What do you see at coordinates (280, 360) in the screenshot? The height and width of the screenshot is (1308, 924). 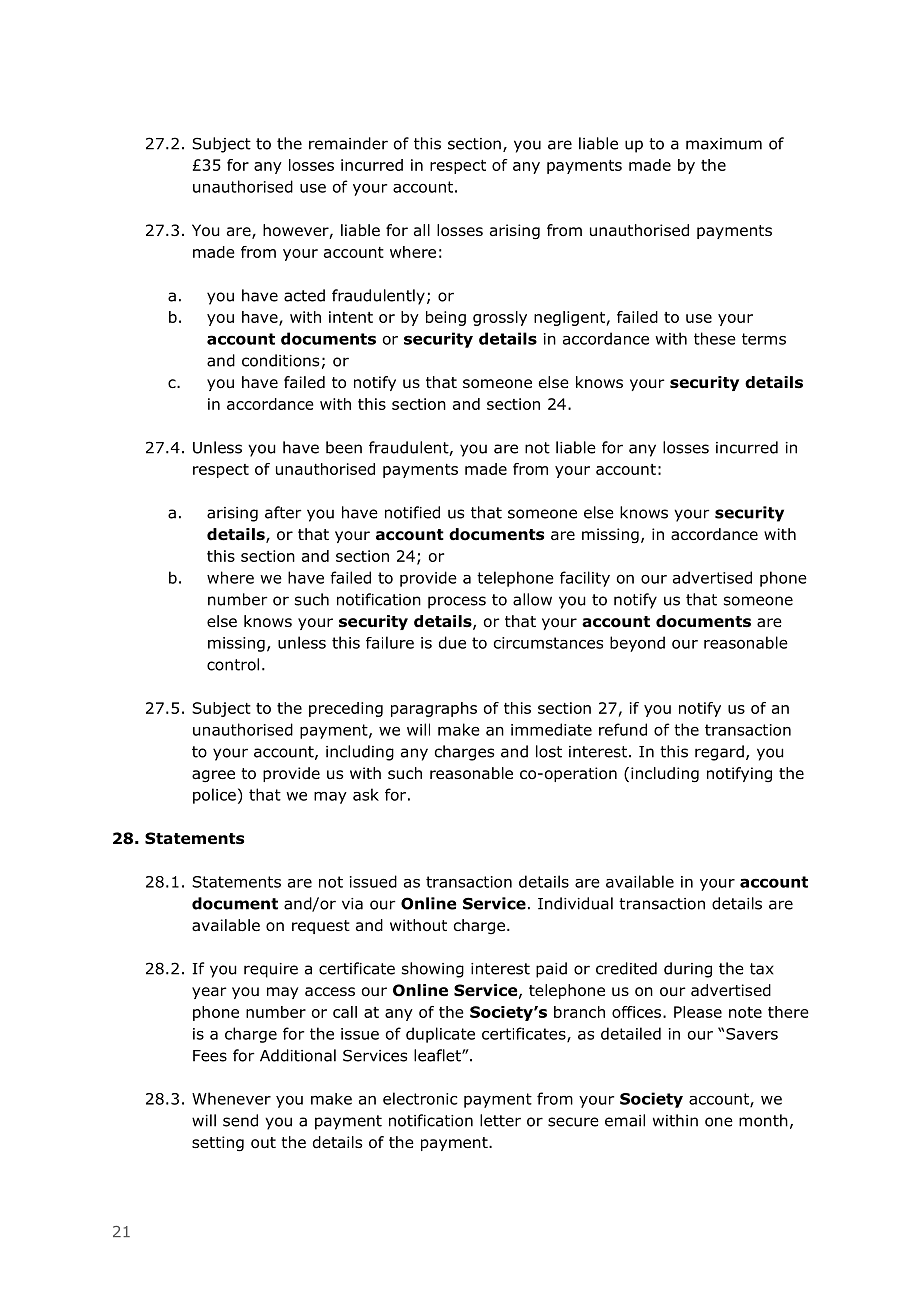 I see `conditions` at bounding box center [280, 360].
